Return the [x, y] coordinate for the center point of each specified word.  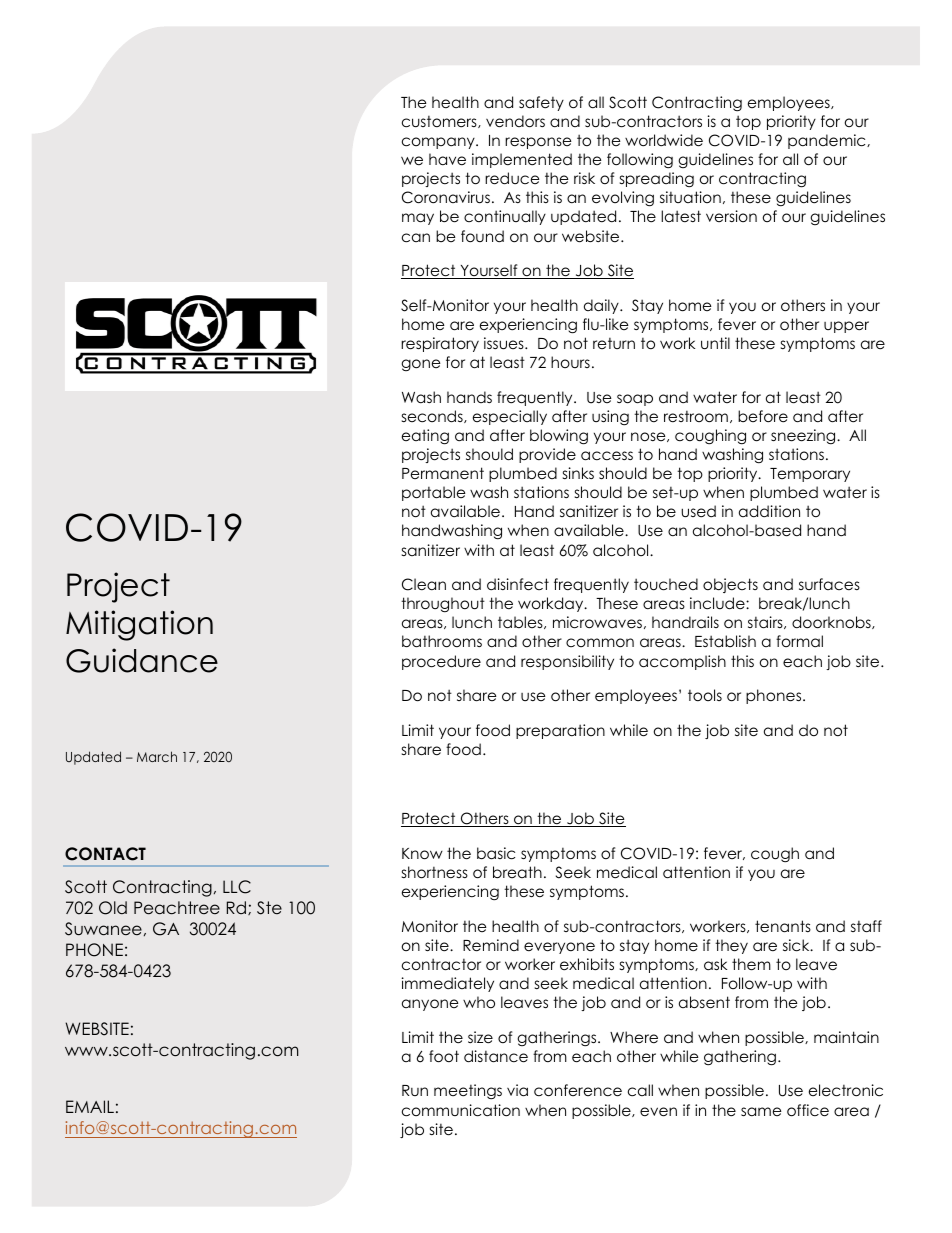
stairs [766, 622]
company [439, 143]
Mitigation [139, 625]
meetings [468, 1092]
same [761, 1111]
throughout [443, 605]
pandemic [828, 141]
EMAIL [90, 1106]
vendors [515, 121]
